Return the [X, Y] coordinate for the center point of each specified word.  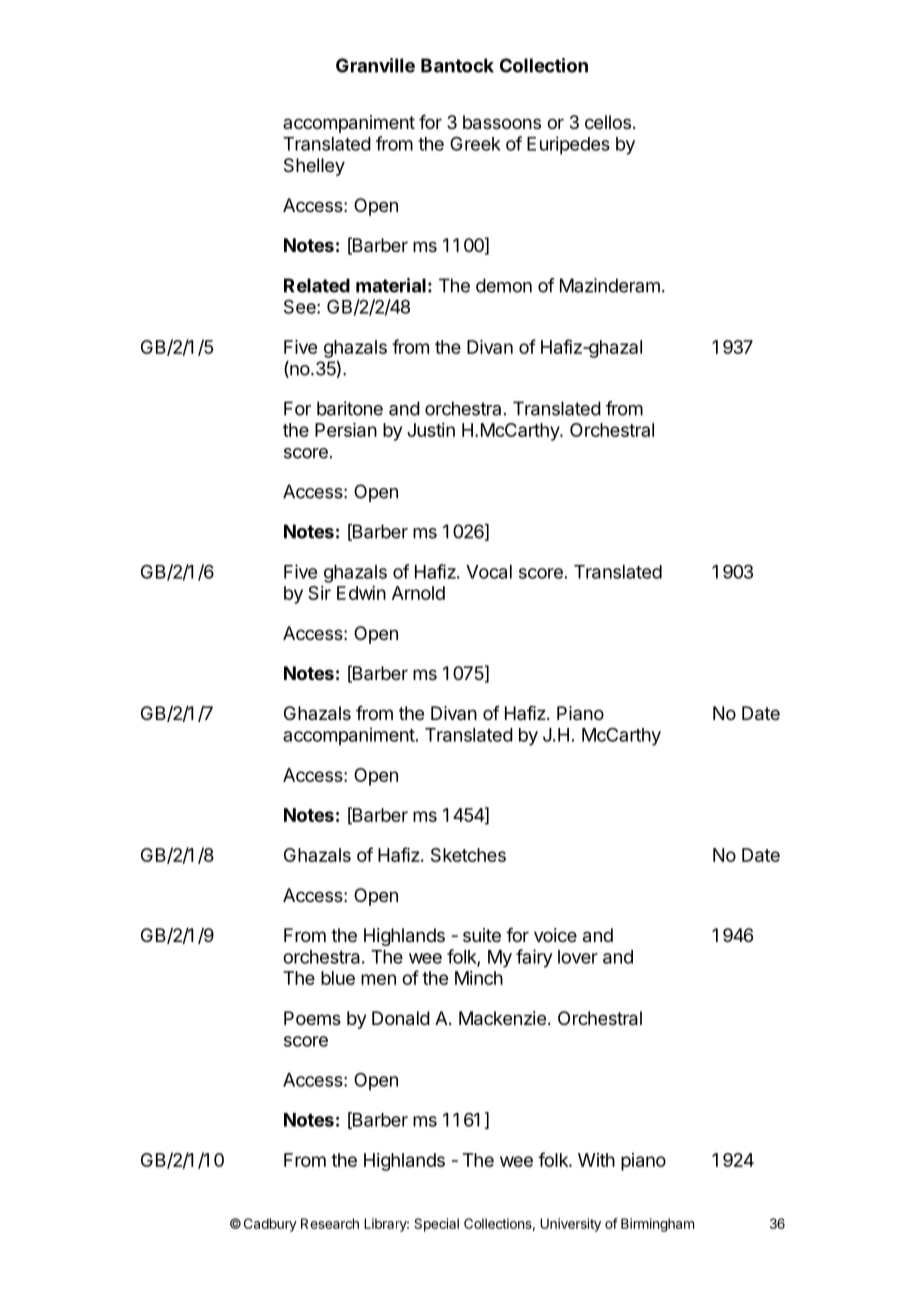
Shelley [314, 167]
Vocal [489, 572]
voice [555, 935]
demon [504, 285]
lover [578, 957]
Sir [319, 593]
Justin [431, 430]
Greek [475, 143]
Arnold [418, 593]
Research [330, 1223]
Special [436, 1225]
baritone [350, 408]
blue [338, 978]
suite [482, 935]
